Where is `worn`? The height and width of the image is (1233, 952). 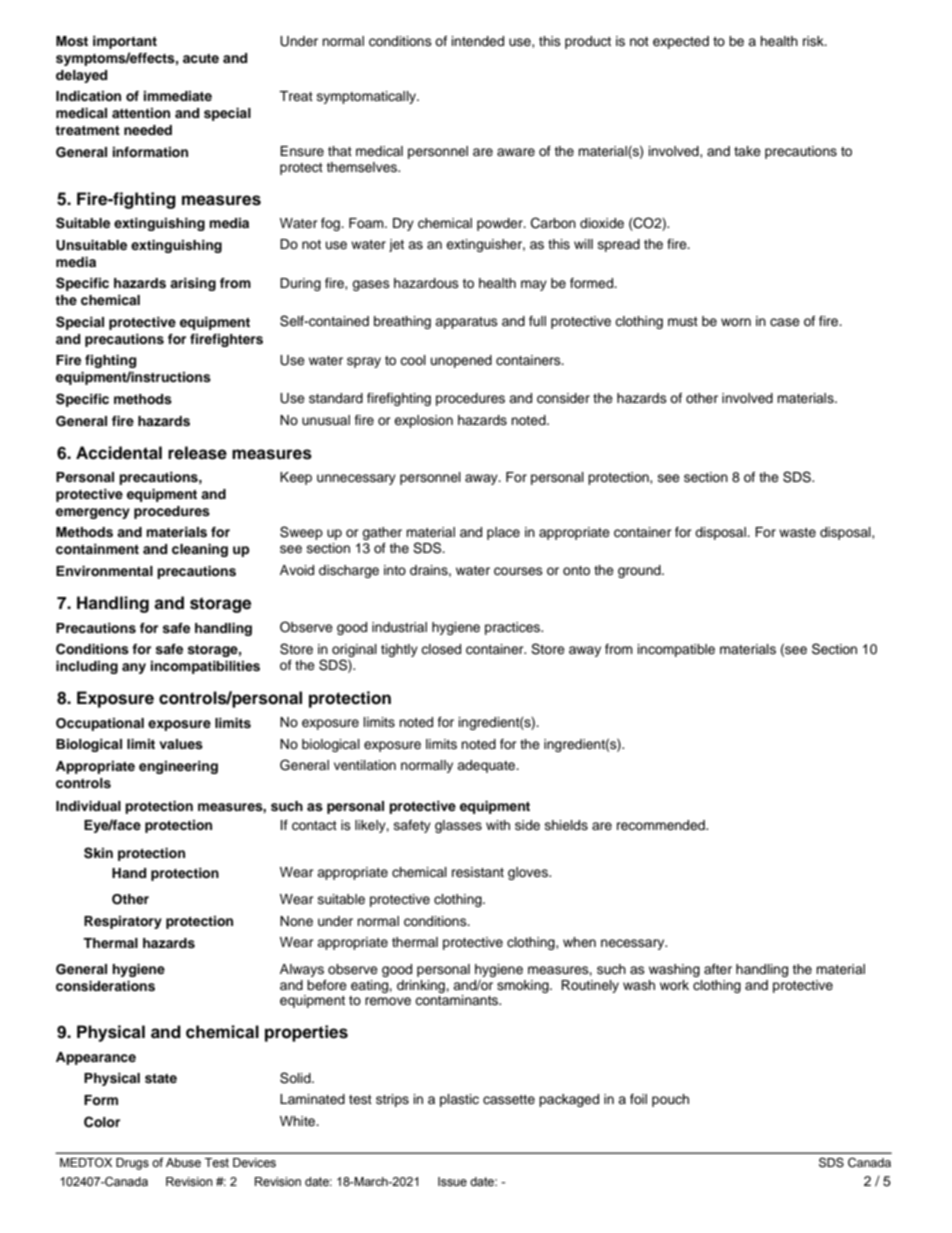 worn is located at coordinates (736, 322).
